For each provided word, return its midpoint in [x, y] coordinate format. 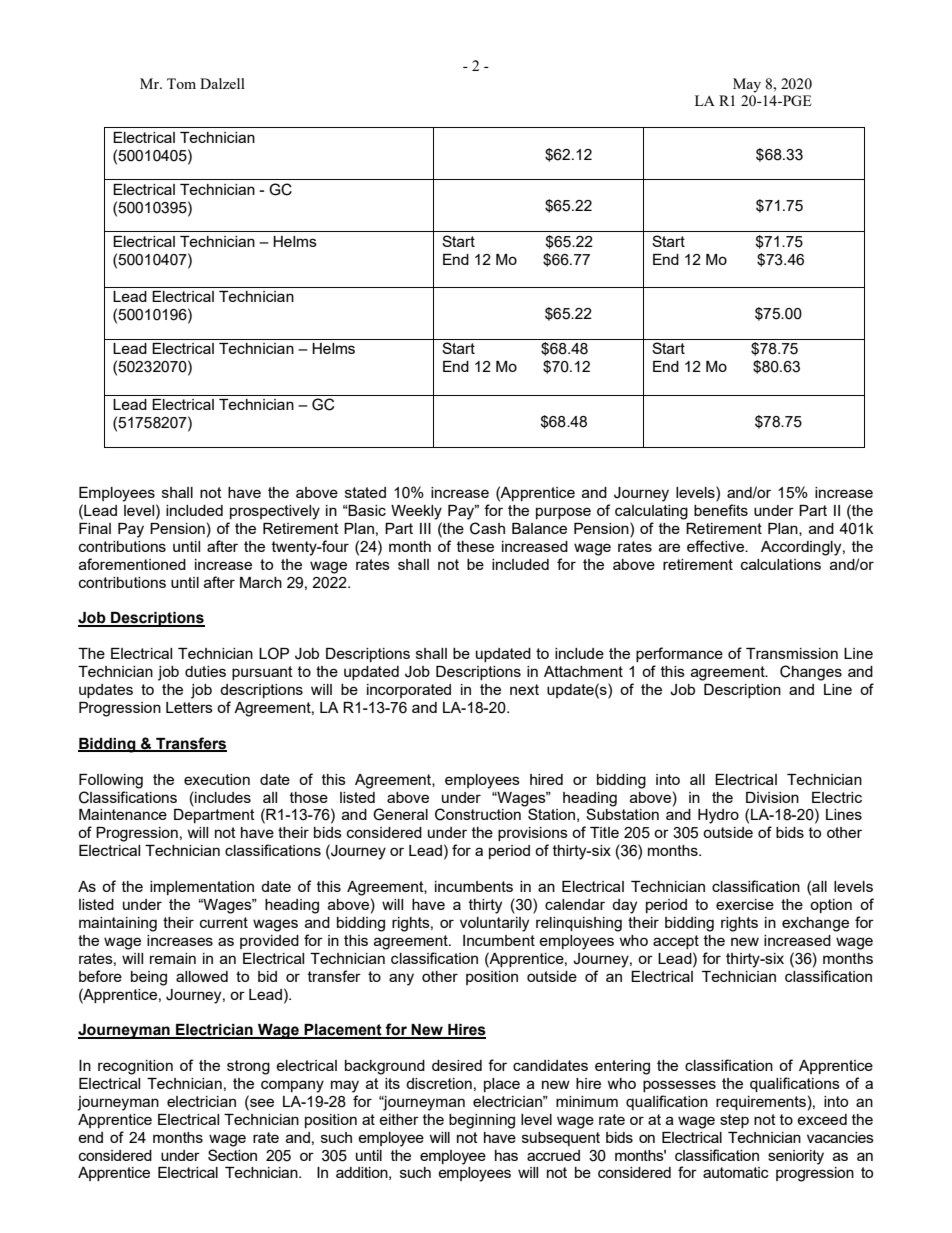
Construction [478, 814]
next [524, 689]
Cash [487, 528]
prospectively [275, 512]
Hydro [718, 816]
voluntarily [494, 924]
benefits [721, 510]
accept [676, 942]
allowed [202, 976]
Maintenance [123, 814]
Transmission [792, 653]
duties [205, 671]
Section [232, 1155]
